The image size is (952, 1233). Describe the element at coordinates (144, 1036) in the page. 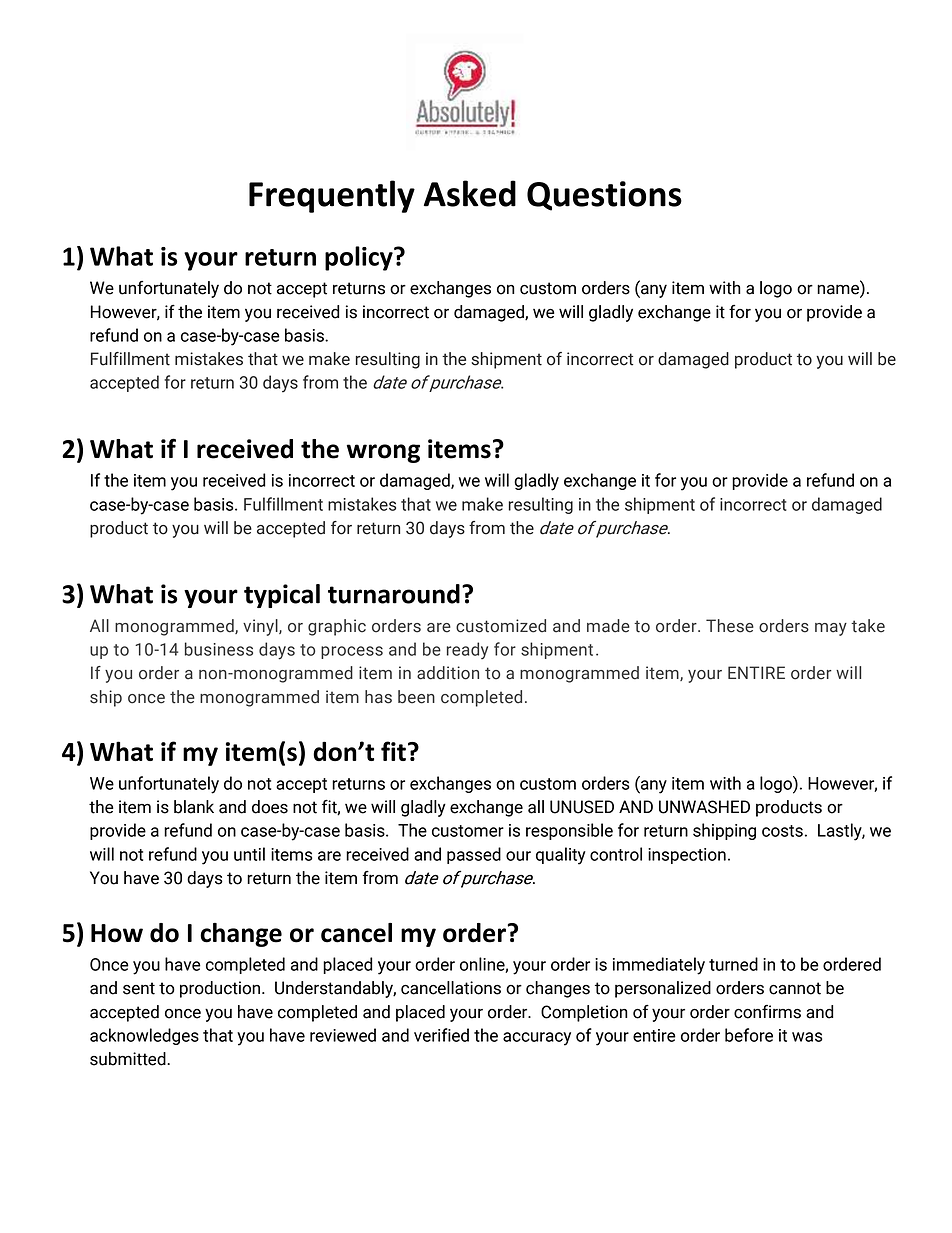

I see `acknowledges` at that location.
